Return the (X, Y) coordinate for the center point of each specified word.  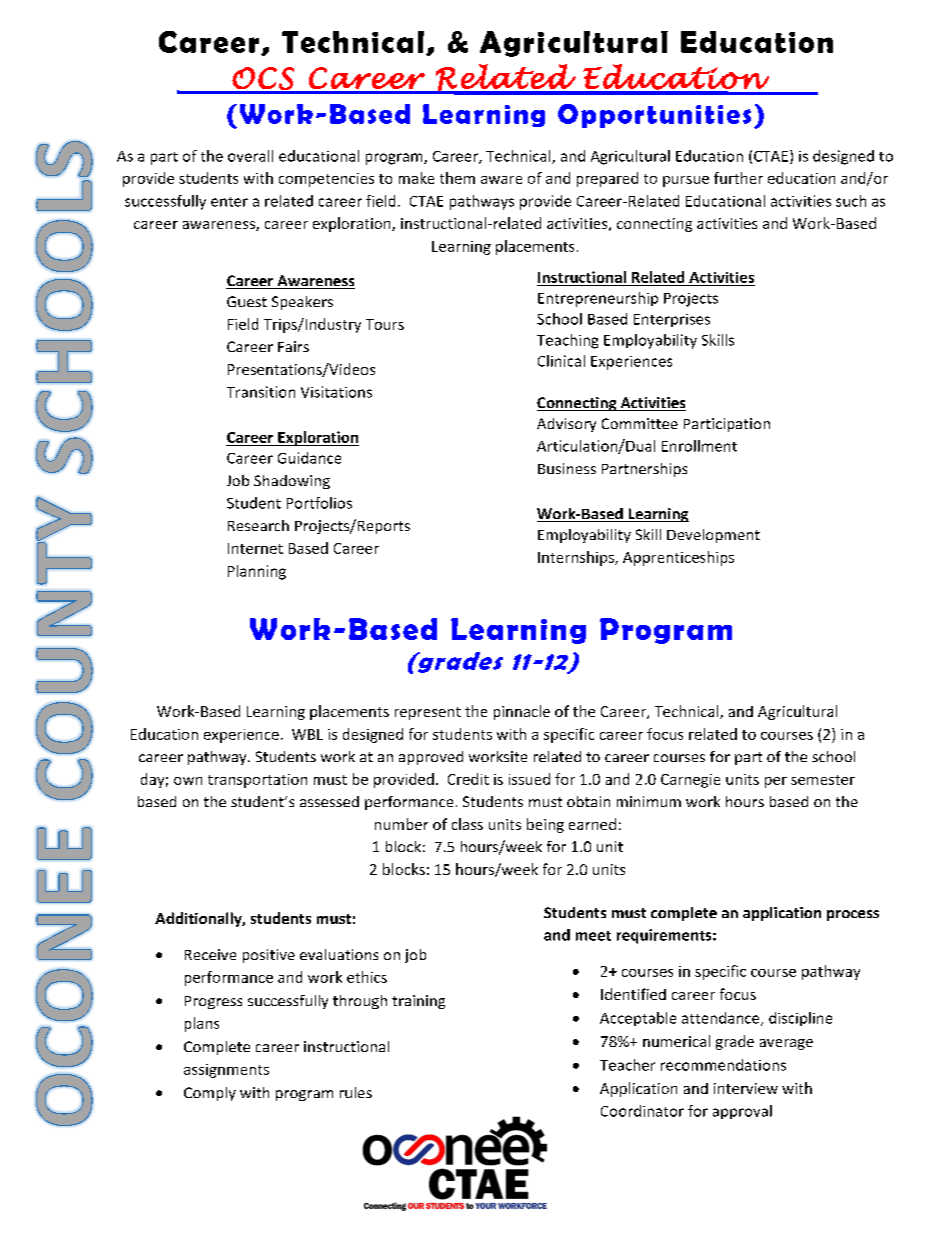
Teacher (627, 1065)
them (457, 178)
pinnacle (522, 712)
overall (250, 156)
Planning (257, 572)
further (738, 178)
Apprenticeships (678, 558)
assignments (226, 1071)
